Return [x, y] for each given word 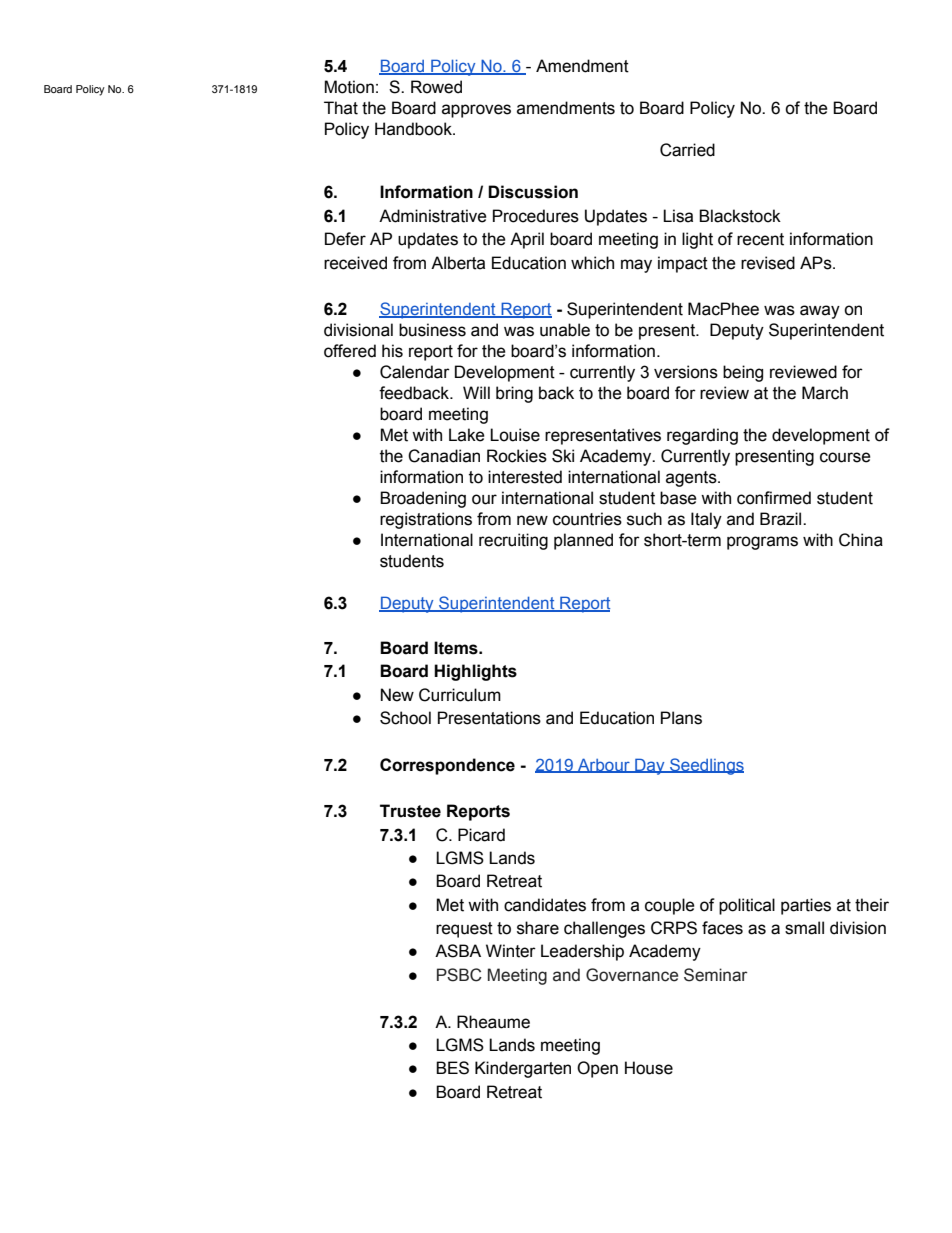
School [405, 718]
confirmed [774, 498]
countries [587, 519]
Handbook [414, 129]
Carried [687, 150]
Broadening [423, 499]
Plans [681, 718]
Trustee [410, 811]
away [820, 312]
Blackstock [740, 216]
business [432, 330]
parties [806, 906]
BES [452, 1068]
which [592, 263]
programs [762, 543]
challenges [604, 929]
